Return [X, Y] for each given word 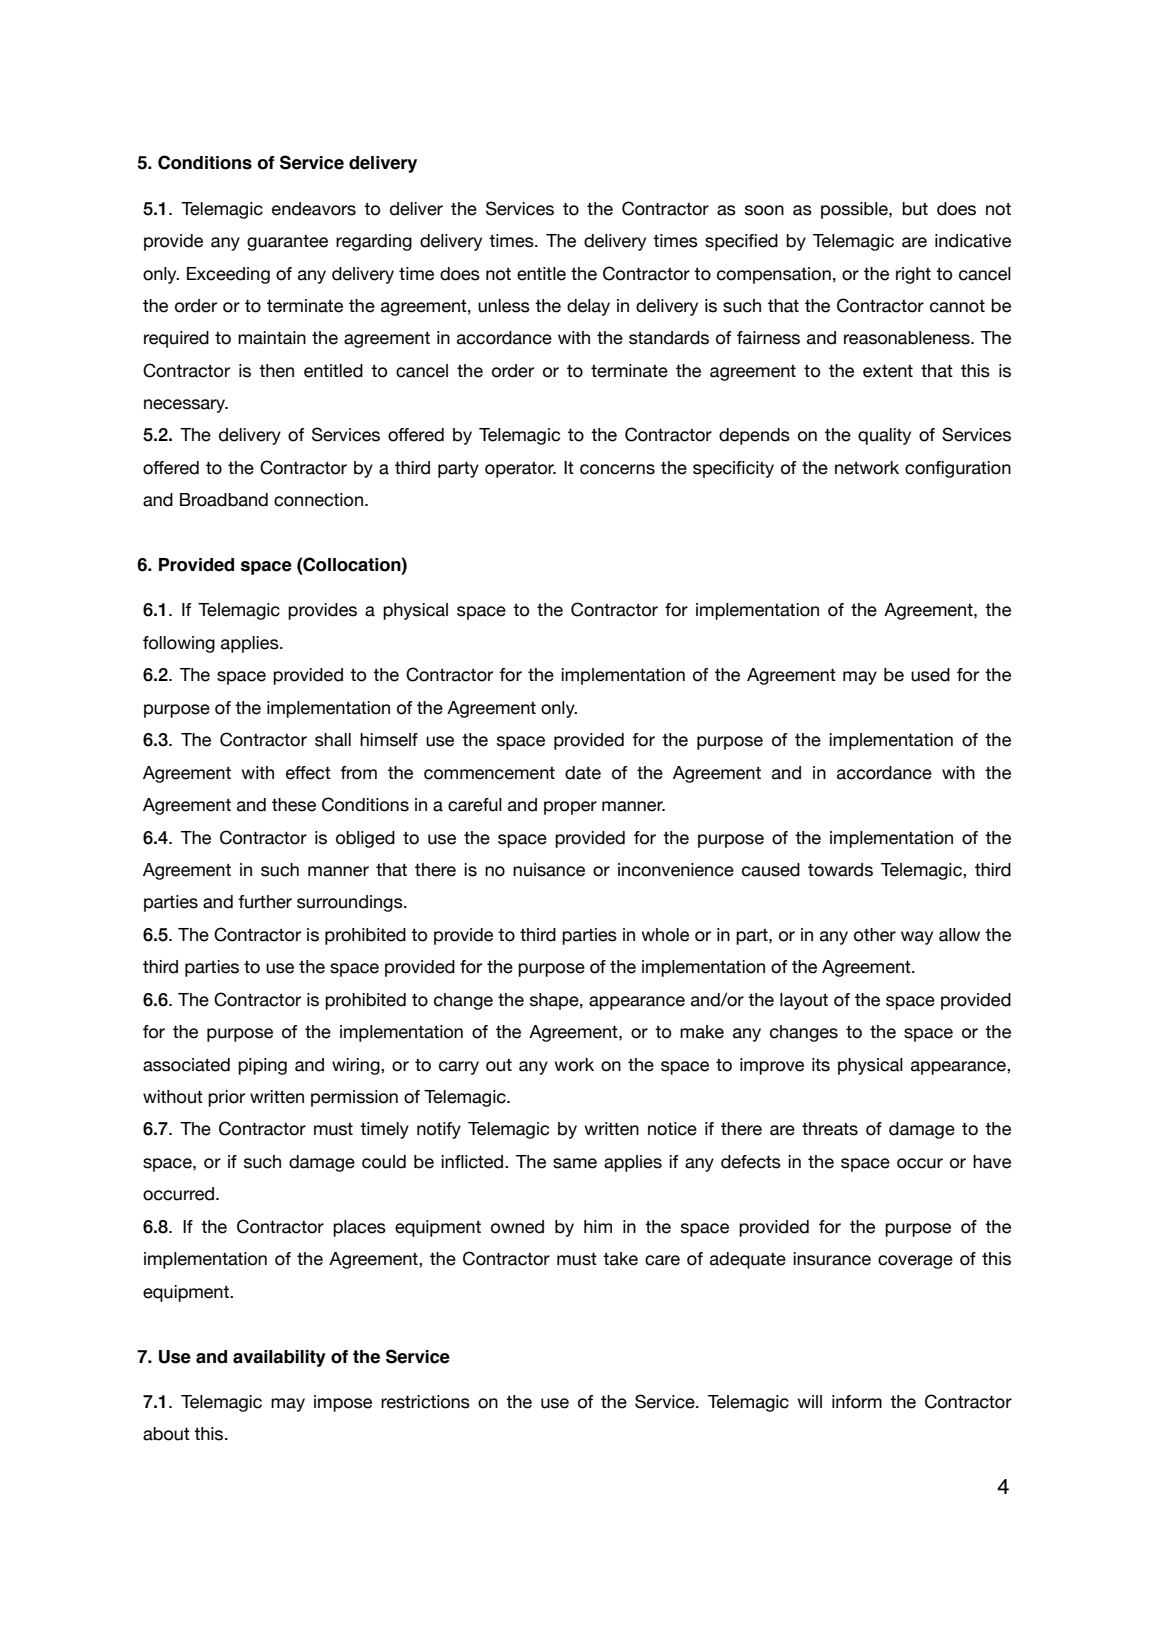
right [913, 275]
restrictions [425, 1402]
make [702, 1032]
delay [588, 307]
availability [279, 1358]
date [583, 773]
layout [804, 1001]
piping [262, 1066]
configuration [958, 469]
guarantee [287, 243]
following [179, 644]
